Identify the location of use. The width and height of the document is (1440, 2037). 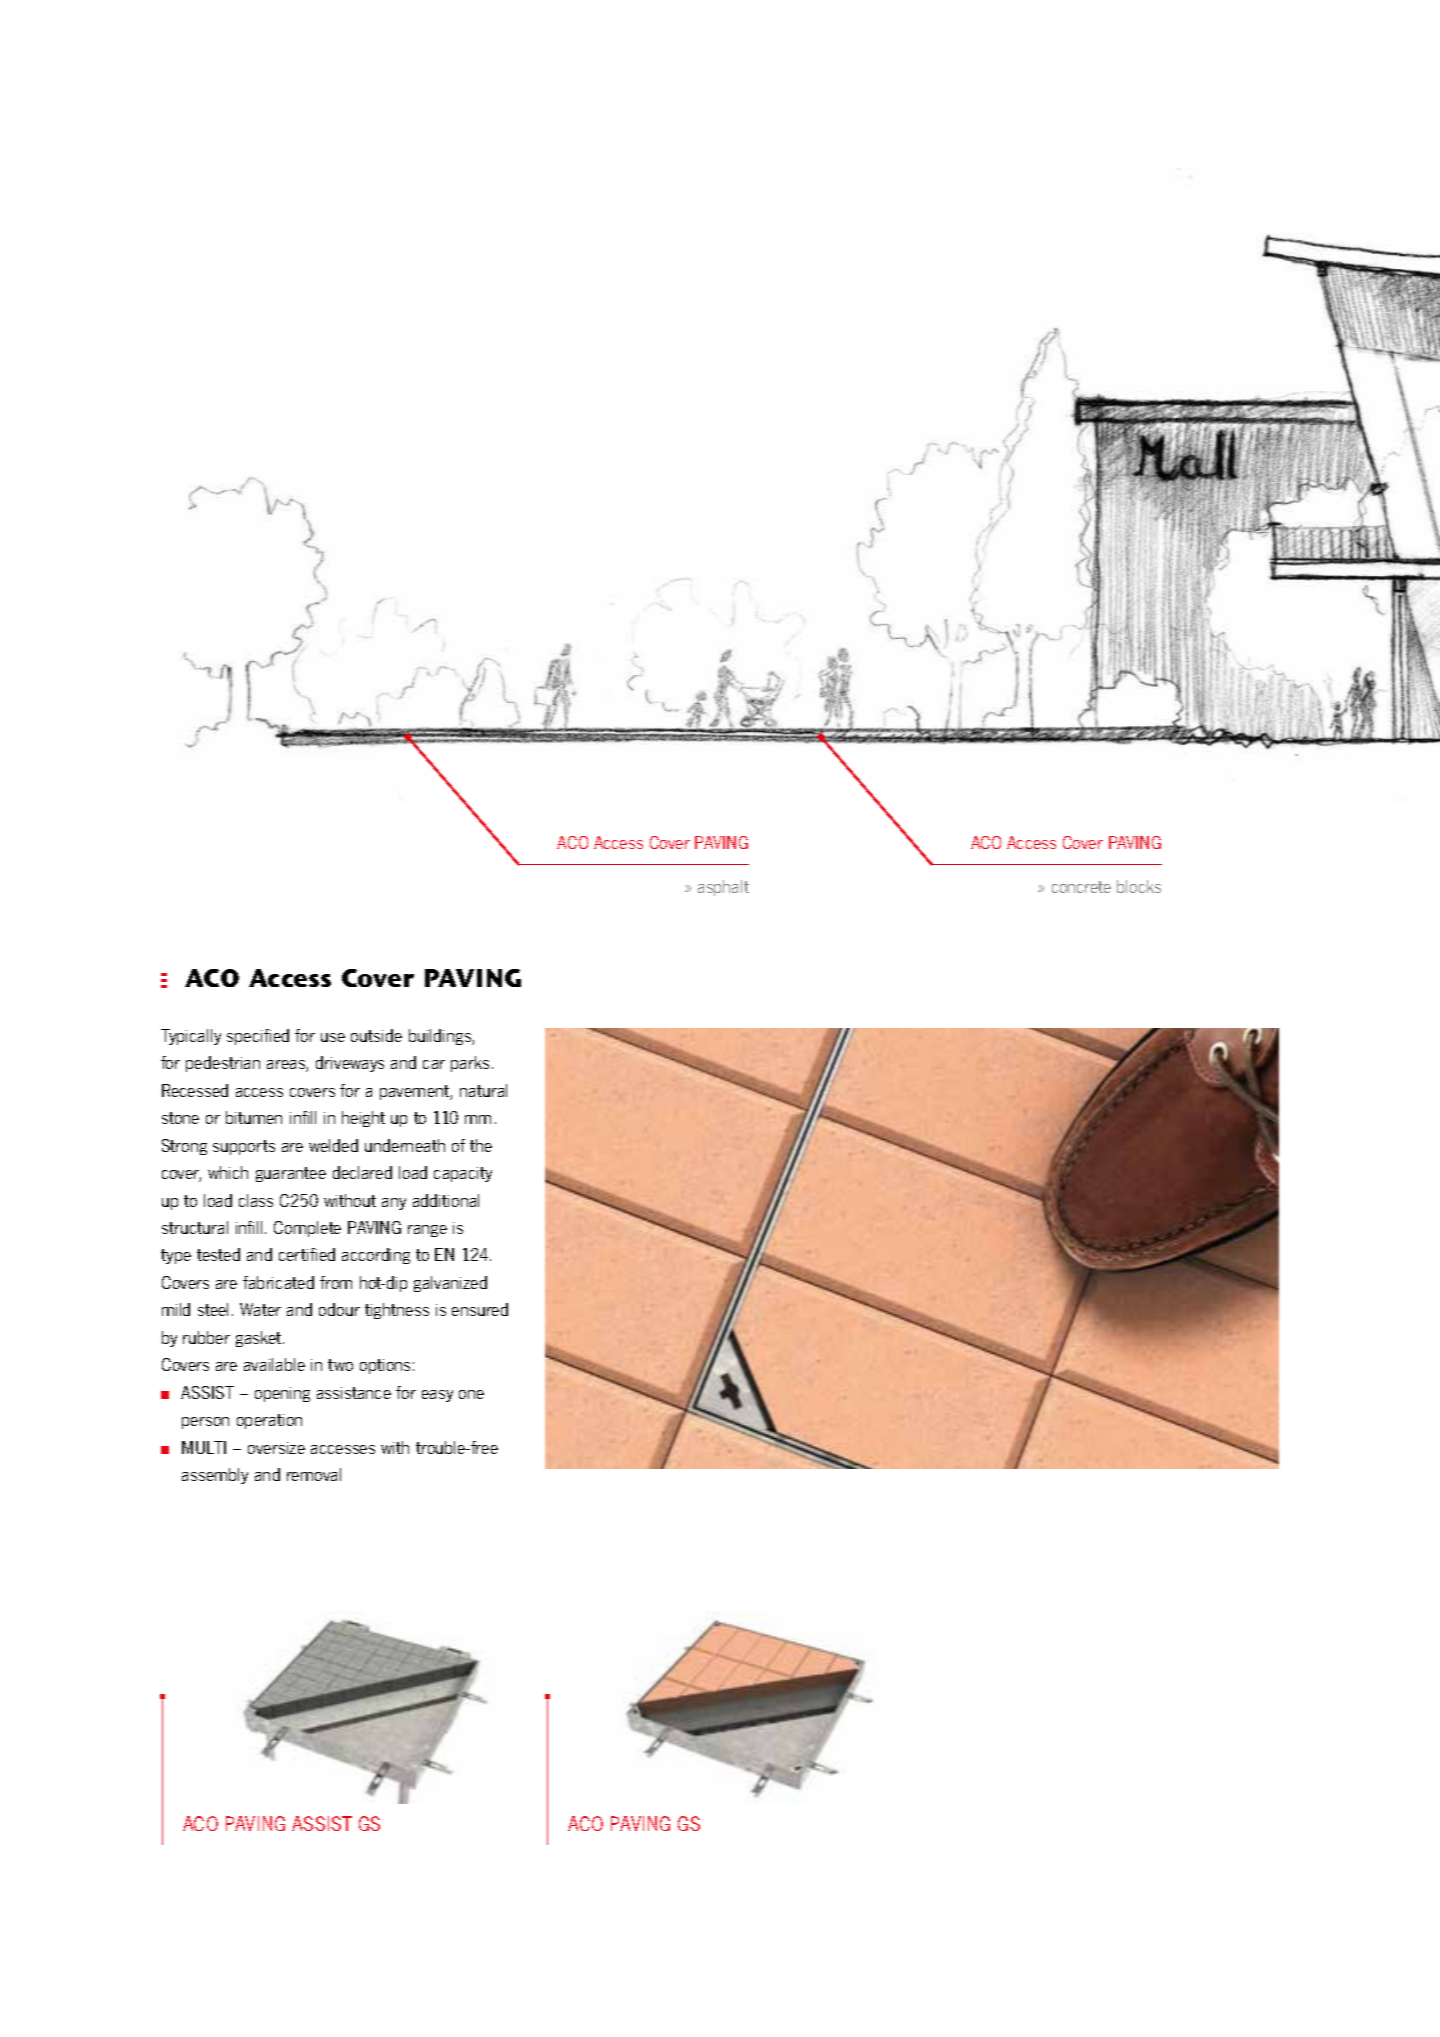
(333, 1037).
